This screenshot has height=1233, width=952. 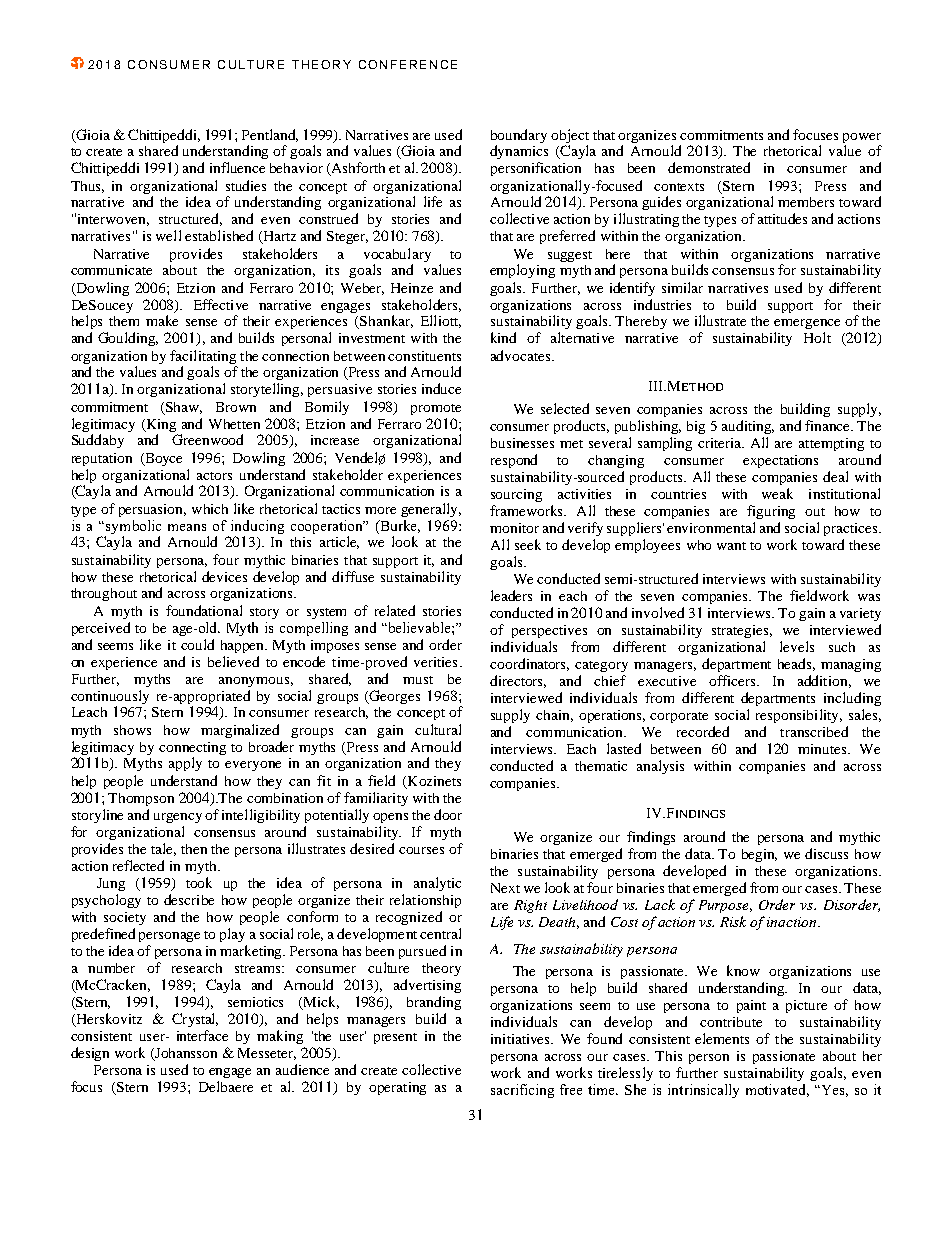 What do you see at coordinates (224, 576) in the screenshot?
I see `devices` at bounding box center [224, 576].
